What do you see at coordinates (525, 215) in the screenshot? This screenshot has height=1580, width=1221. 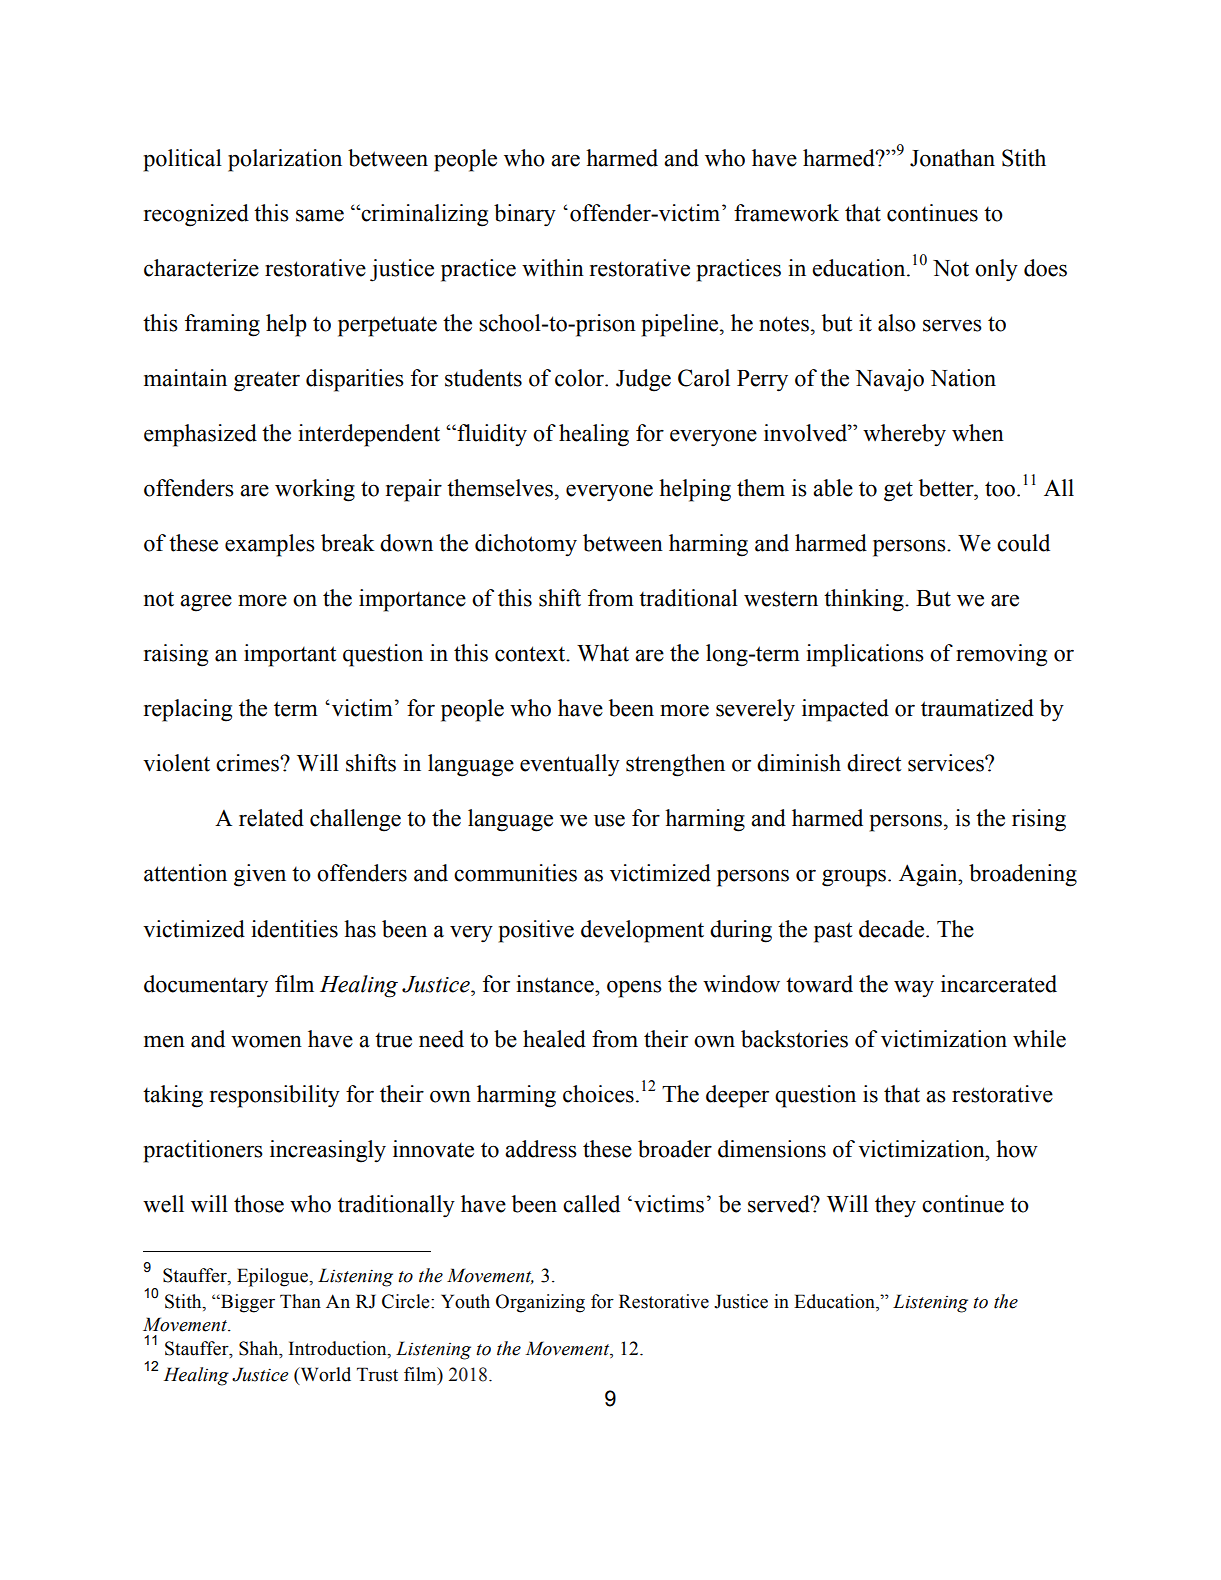 I see `binary` at bounding box center [525, 215].
